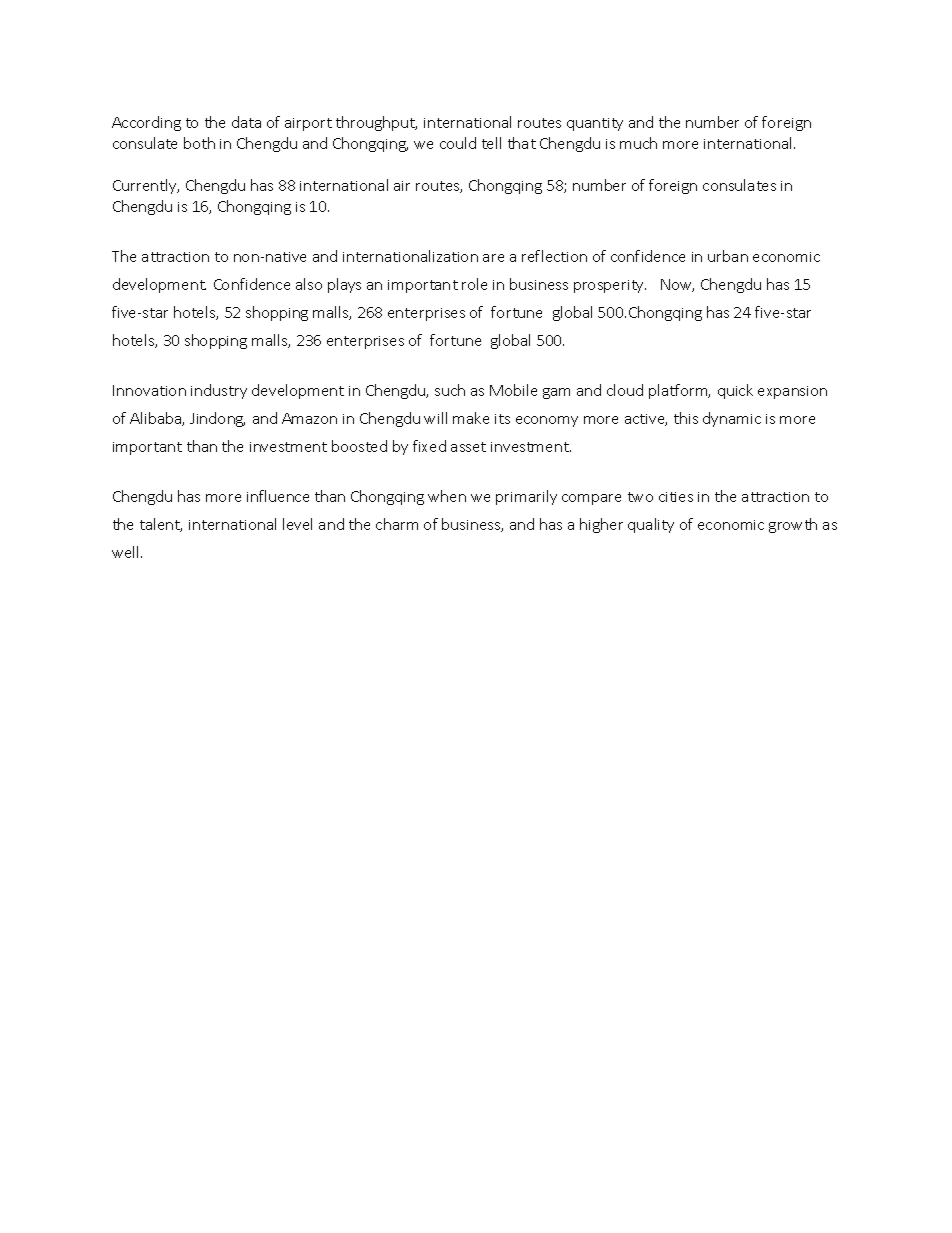 The width and height of the screenshot is (952, 1233). I want to click on could, so click(458, 143).
